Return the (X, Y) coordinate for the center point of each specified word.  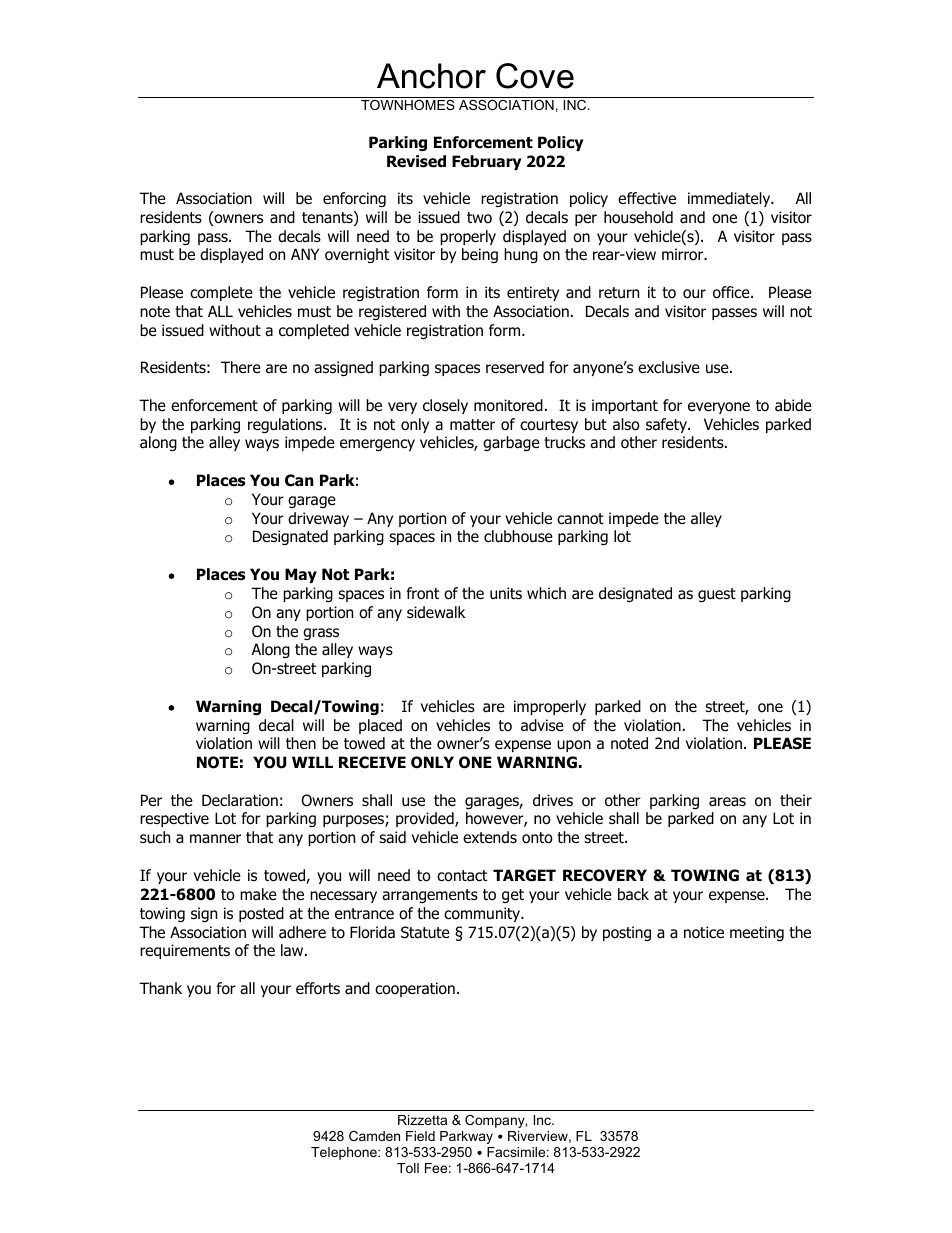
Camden (374, 1136)
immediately (730, 199)
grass (321, 634)
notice (704, 932)
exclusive (669, 367)
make (258, 894)
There (241, 367)
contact (462, 876)
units (506, 593)
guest (717, 595)
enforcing (354, 199)
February (486, 162)
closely (445, 406)
